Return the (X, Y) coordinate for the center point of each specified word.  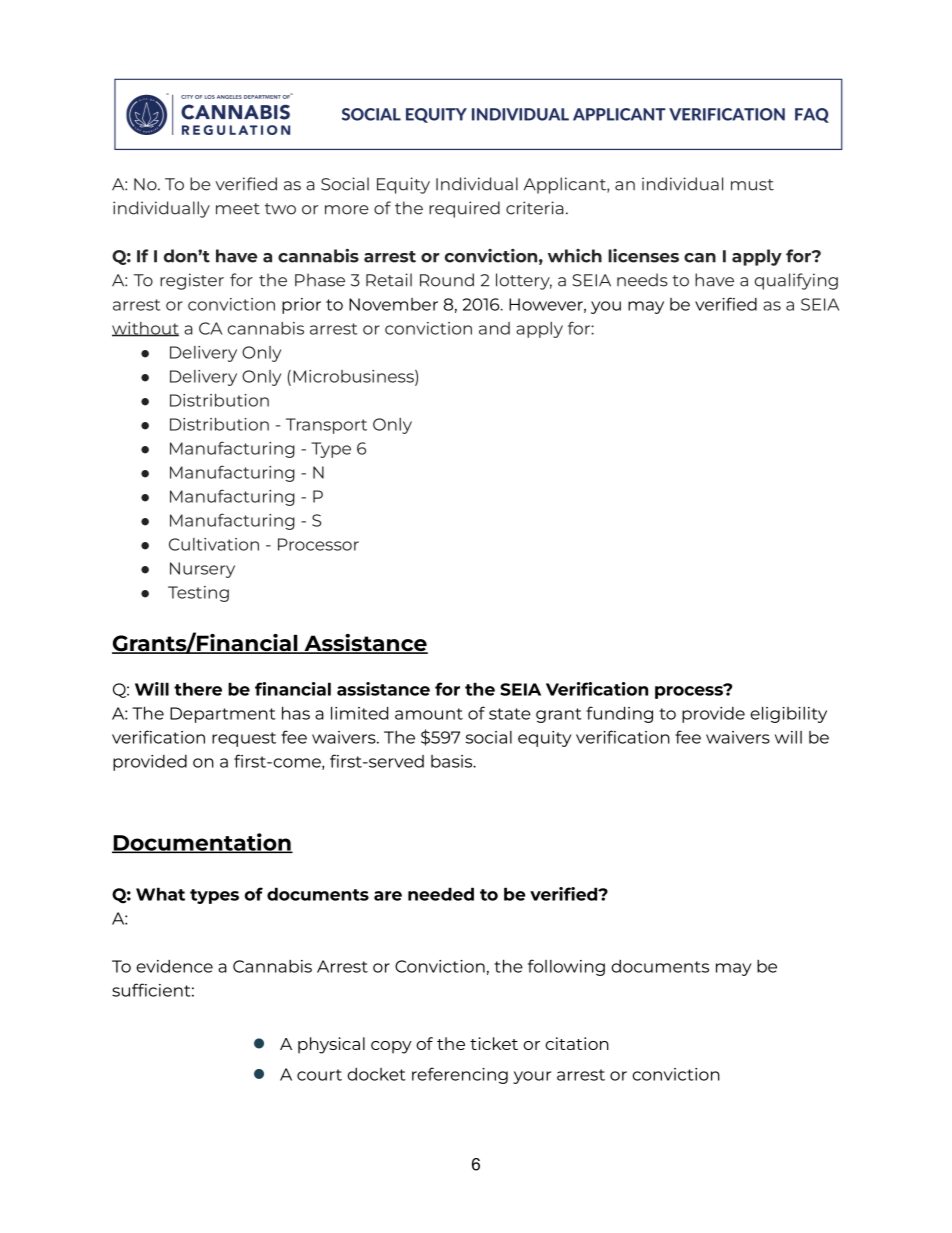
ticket (494, 1043)
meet (238, 209)
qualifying (796, 281)
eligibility (789, 714)
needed (441, 894)
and (494, 328)
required (464, 209)
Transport (326, 426)
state (510, 714)
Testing (198, 594)
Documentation (202, 843)
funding (619, 714)
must (752, 185)
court (319, 1075)
